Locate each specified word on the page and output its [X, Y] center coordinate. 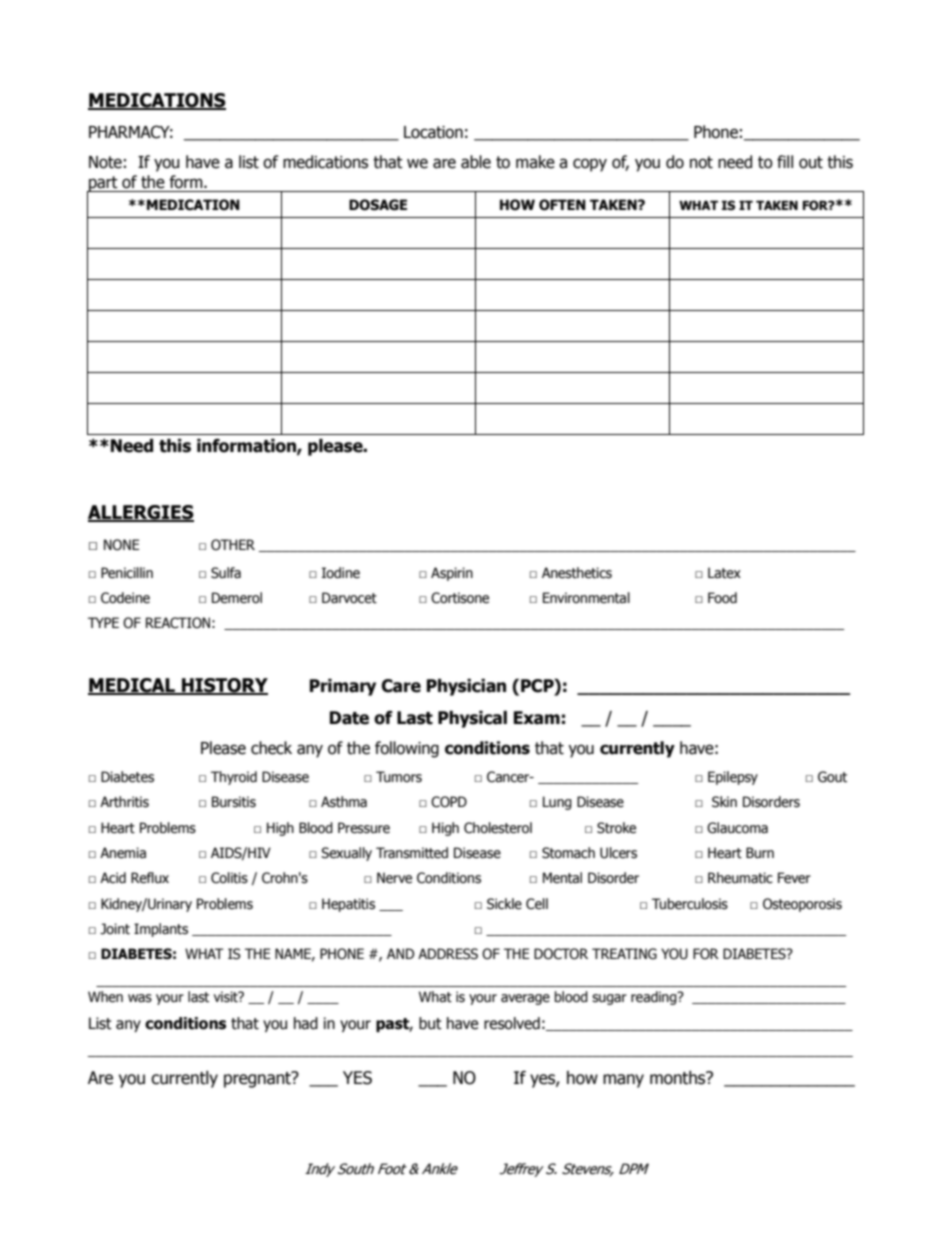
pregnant [258, 1079]
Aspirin [452, 574]
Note [105, 162]
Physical [472, 719]
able [476, 162]
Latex [724, 573]
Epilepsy [733, 778]
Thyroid [234, 778]
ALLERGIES [141, 513]
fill [785, 161]
